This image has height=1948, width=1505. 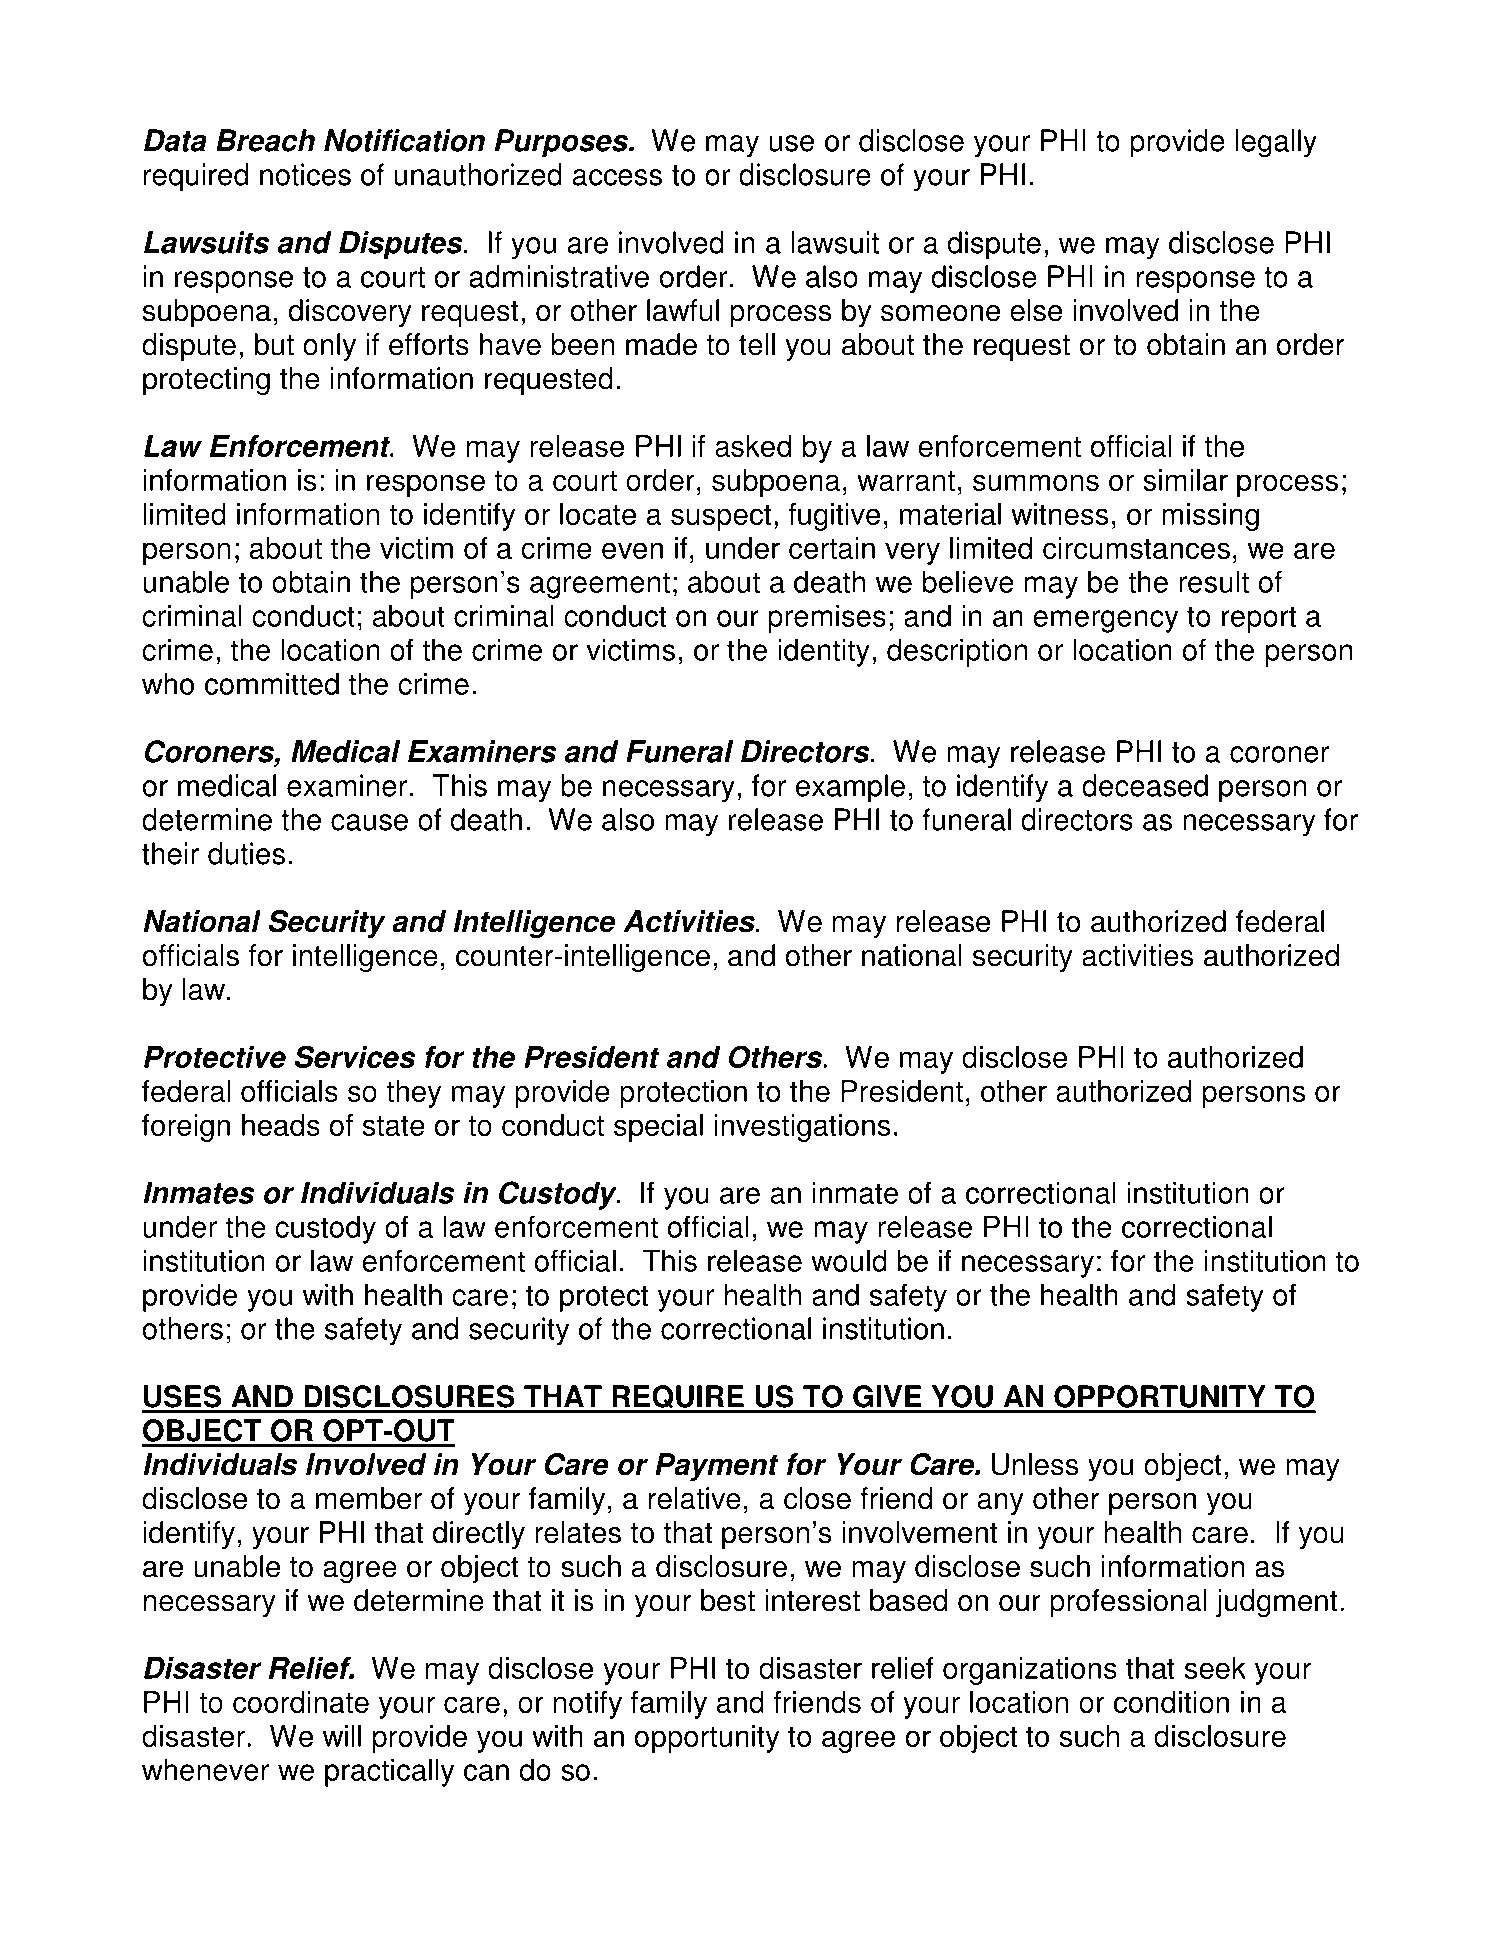 What do you see at coordinates (301, 1702) in the image?
I see `coordinate` at bounding box center [301, 1702].
